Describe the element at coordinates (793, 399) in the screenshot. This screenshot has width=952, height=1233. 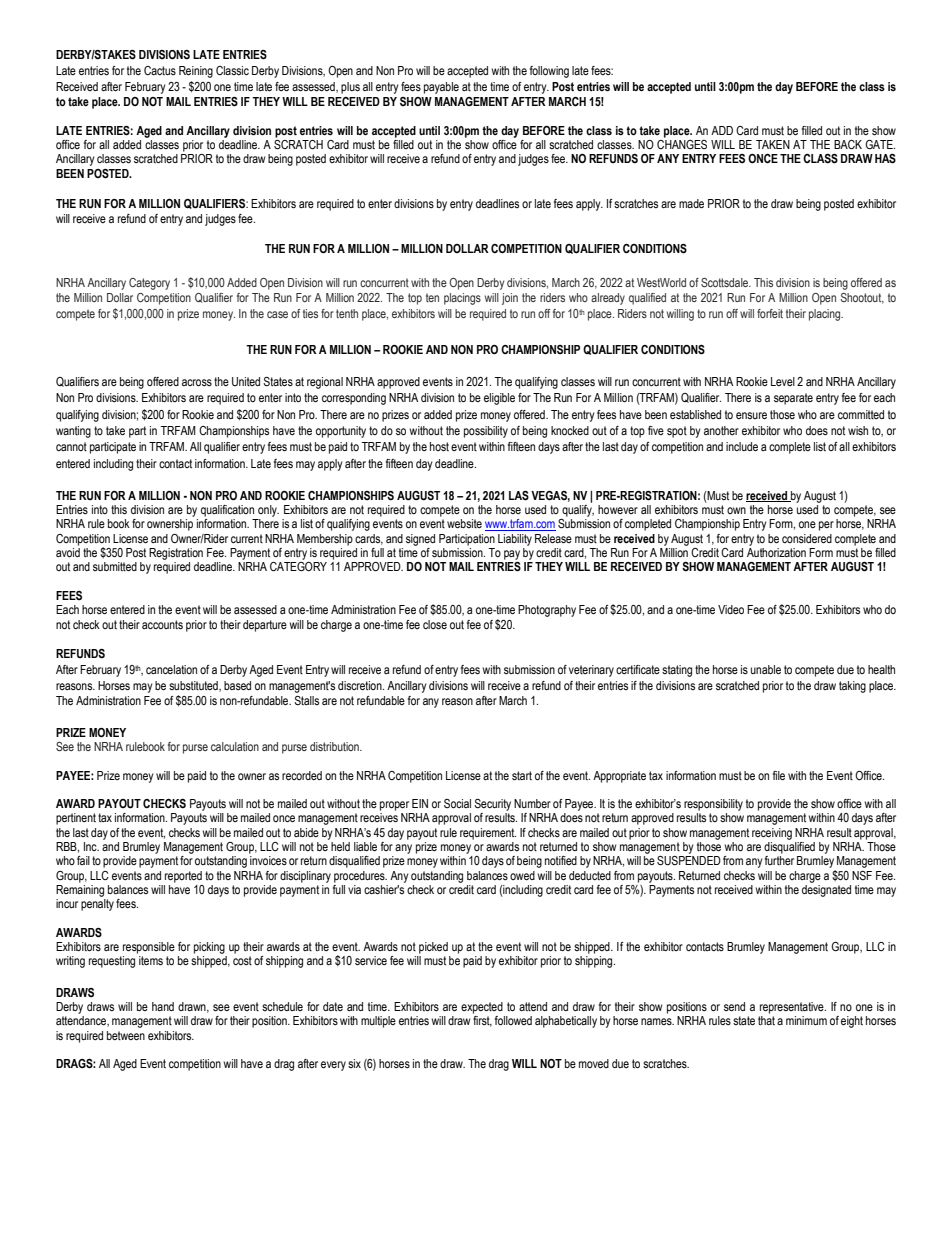
I see `separate` at that location.
